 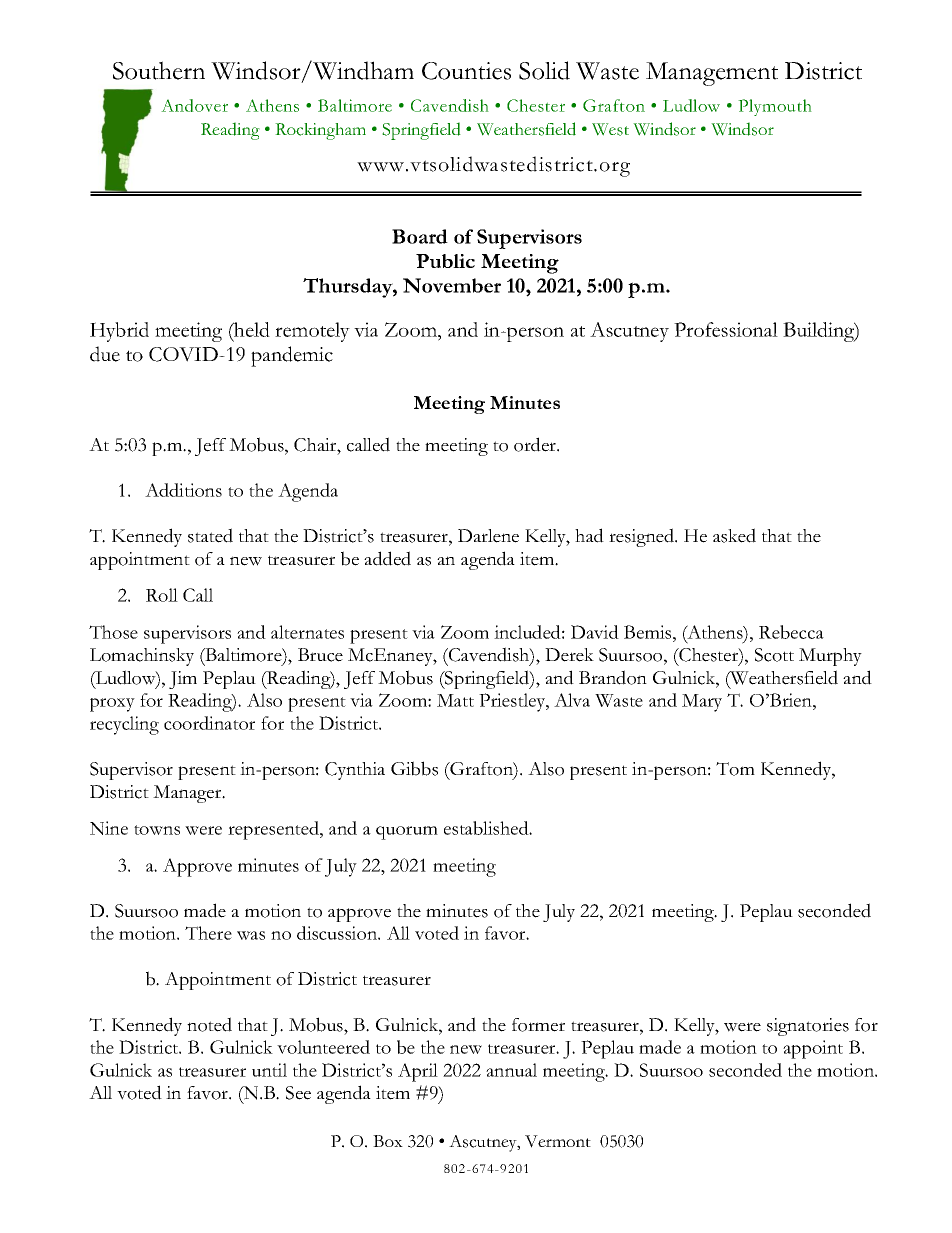 I want to click on asked, so click(x=734, y=535).
